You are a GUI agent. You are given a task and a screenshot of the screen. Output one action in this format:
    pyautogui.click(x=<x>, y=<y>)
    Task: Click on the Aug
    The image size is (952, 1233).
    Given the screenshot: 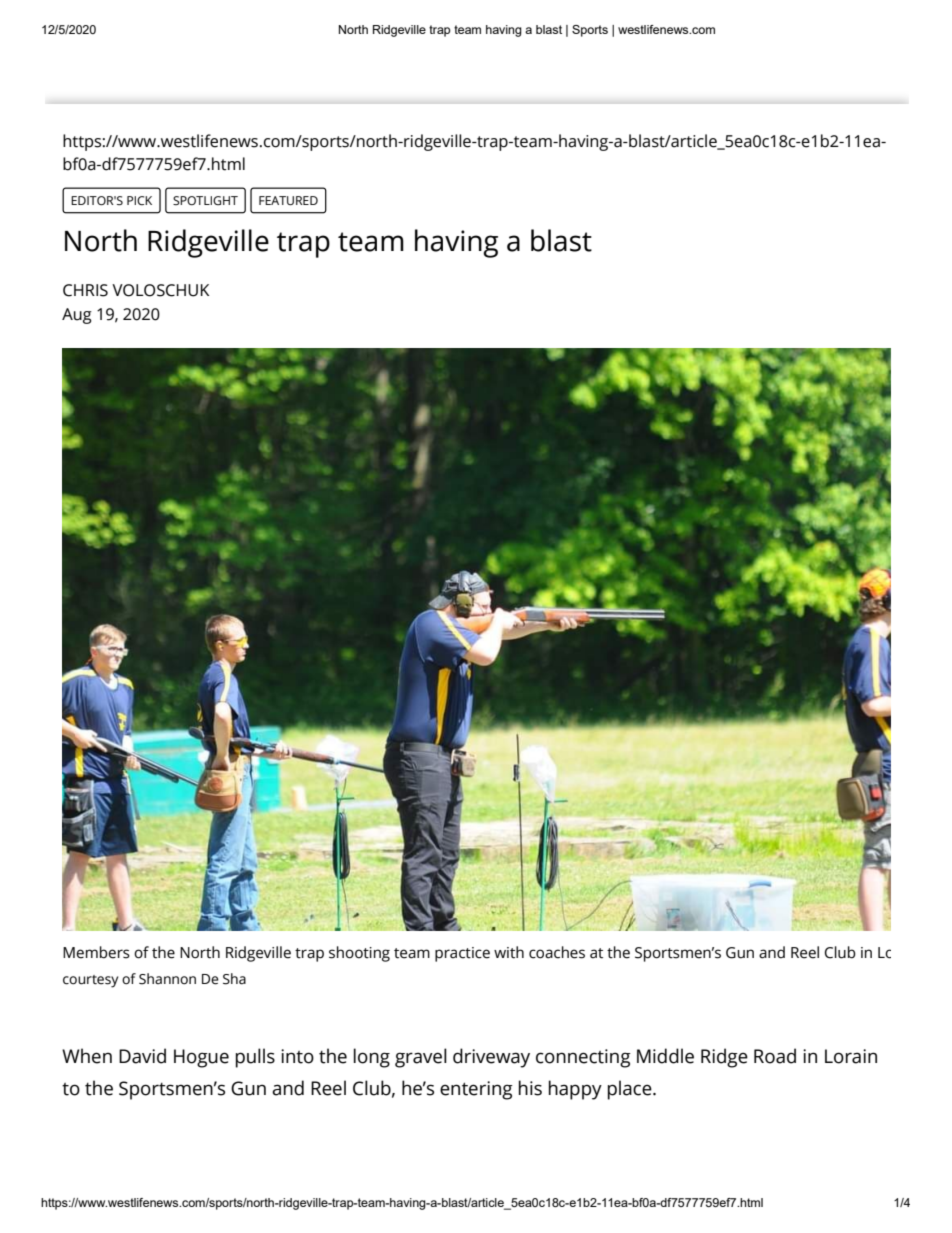 What is the action you would take?
    pyautogui.click(x=77, y=316)
